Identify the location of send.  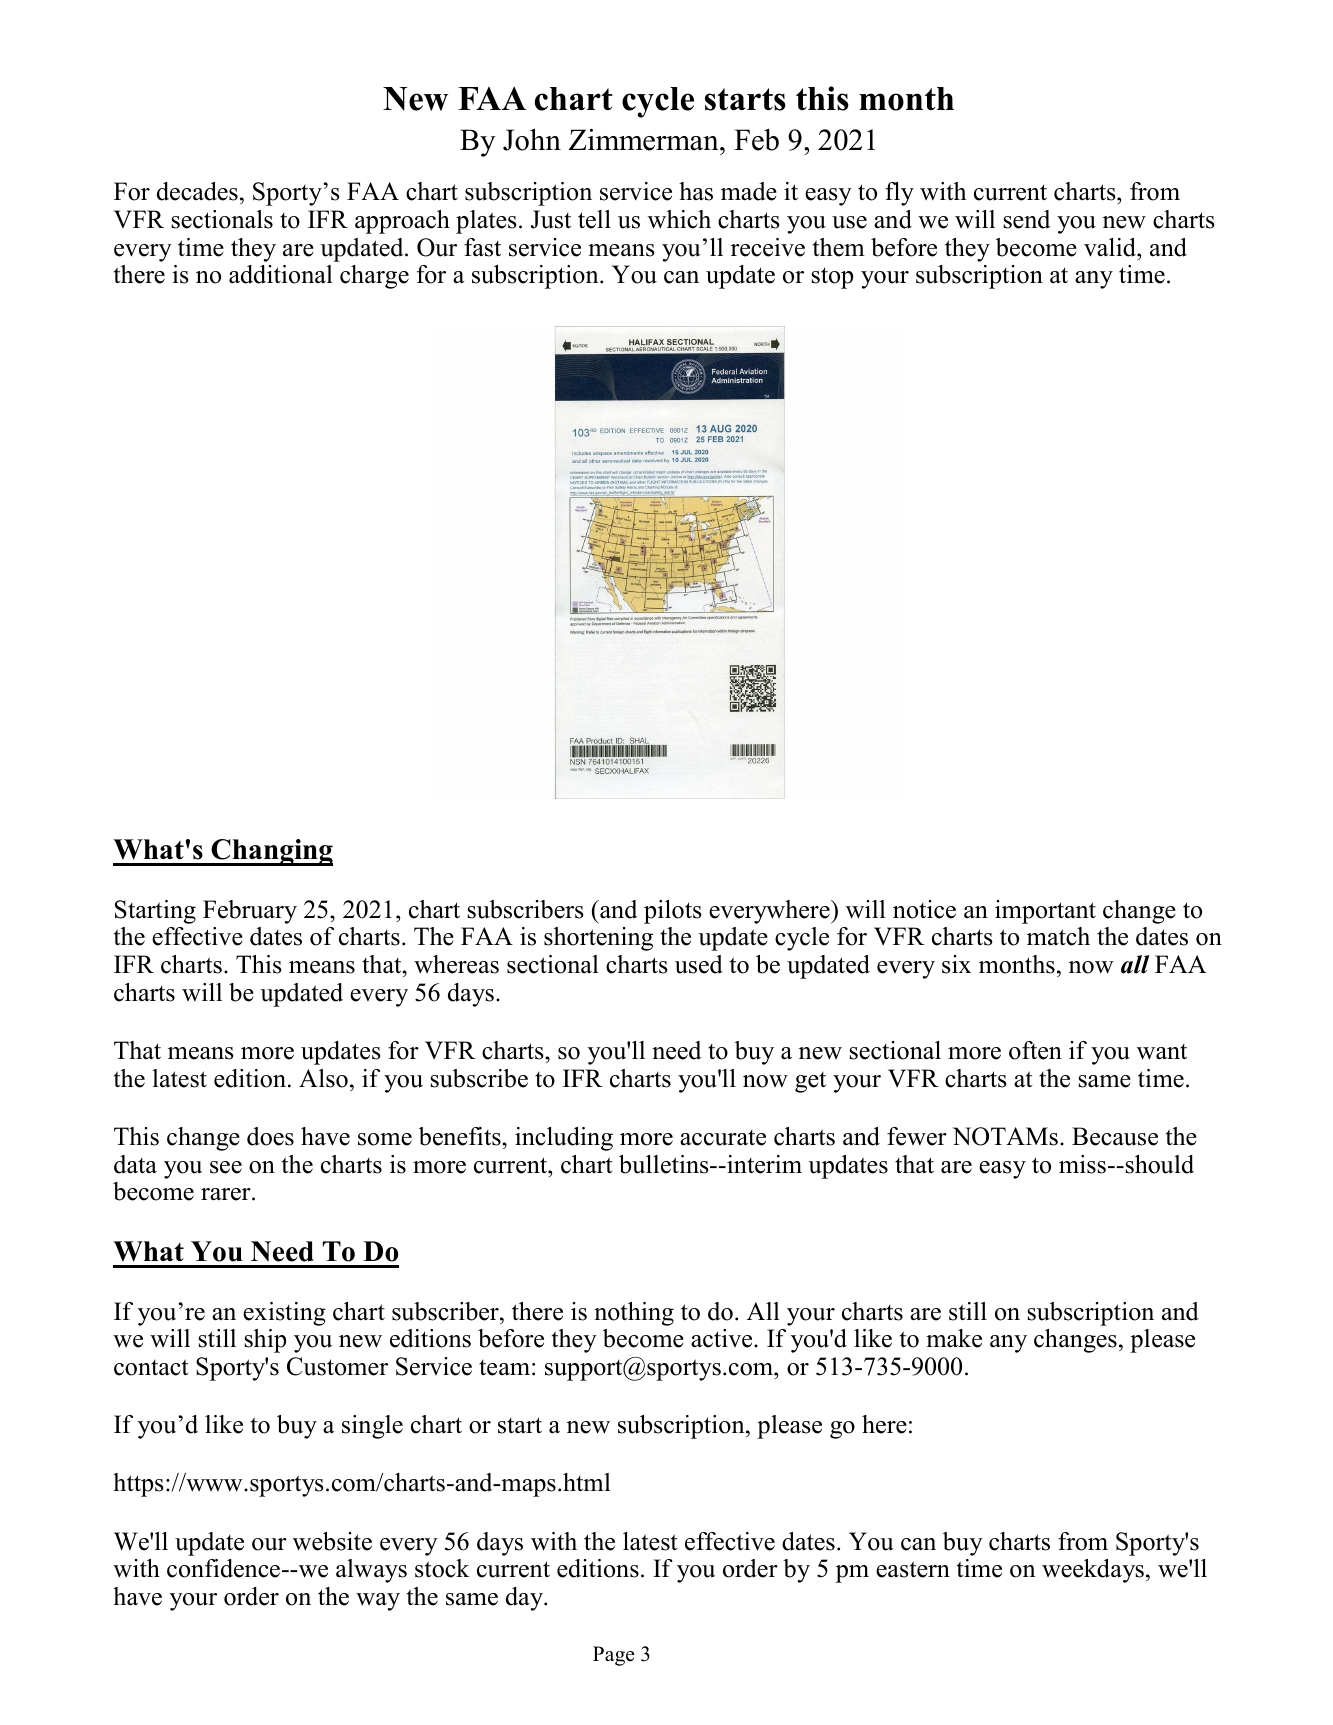
(1026, 219).
